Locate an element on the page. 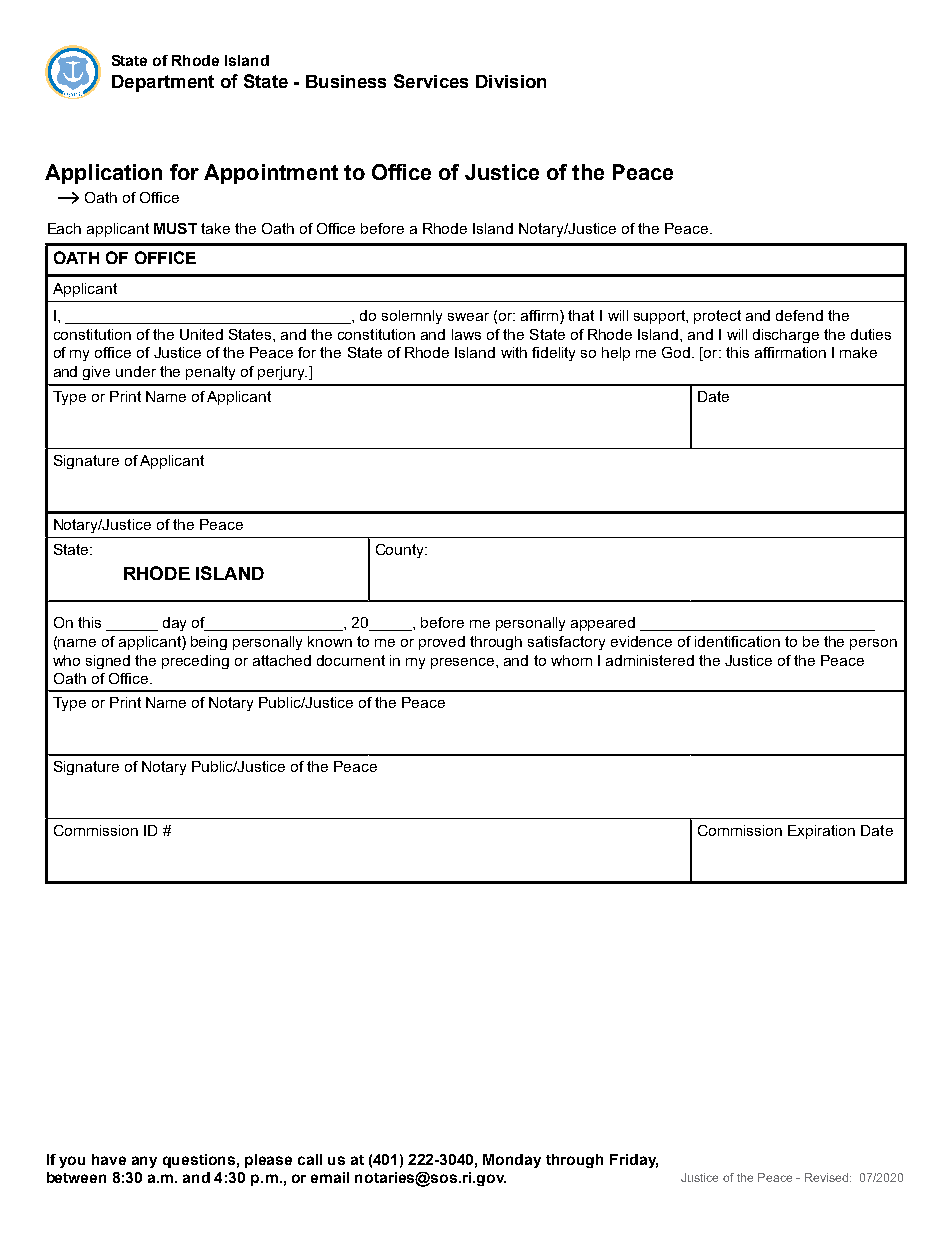 The height and width of the page is (1233, 952). Monday is located at coordinates (512, 1161).
